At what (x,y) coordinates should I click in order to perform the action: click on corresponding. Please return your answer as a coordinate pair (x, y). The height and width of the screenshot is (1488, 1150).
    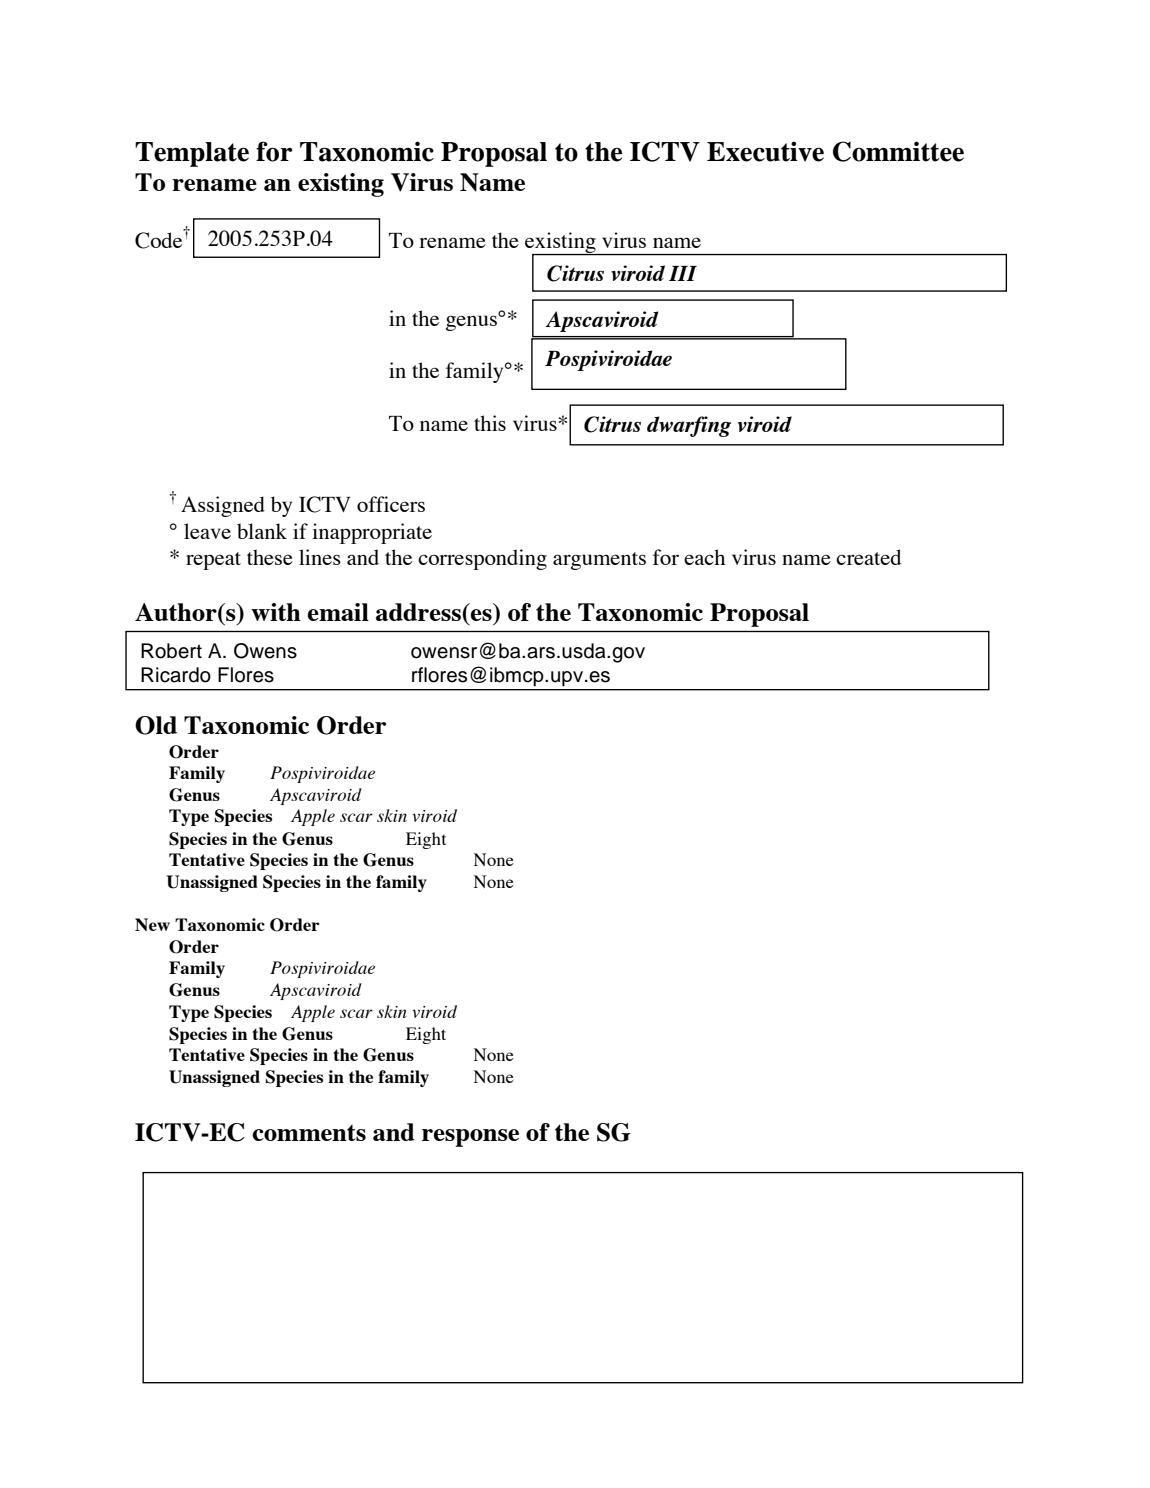
    Looking at the image, I should click on (482, 559).
